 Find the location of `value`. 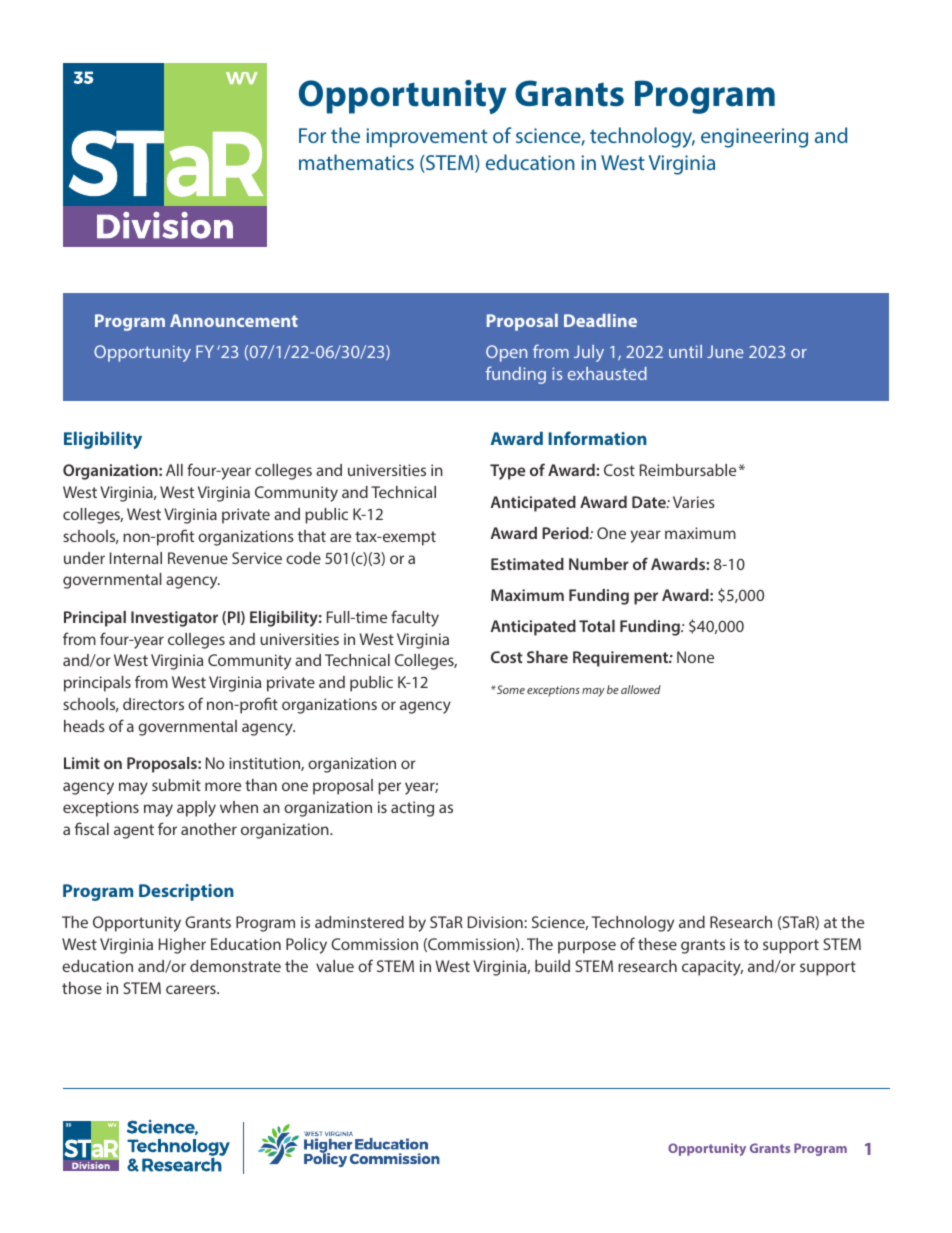

value is located at coordinates (335, 966).
